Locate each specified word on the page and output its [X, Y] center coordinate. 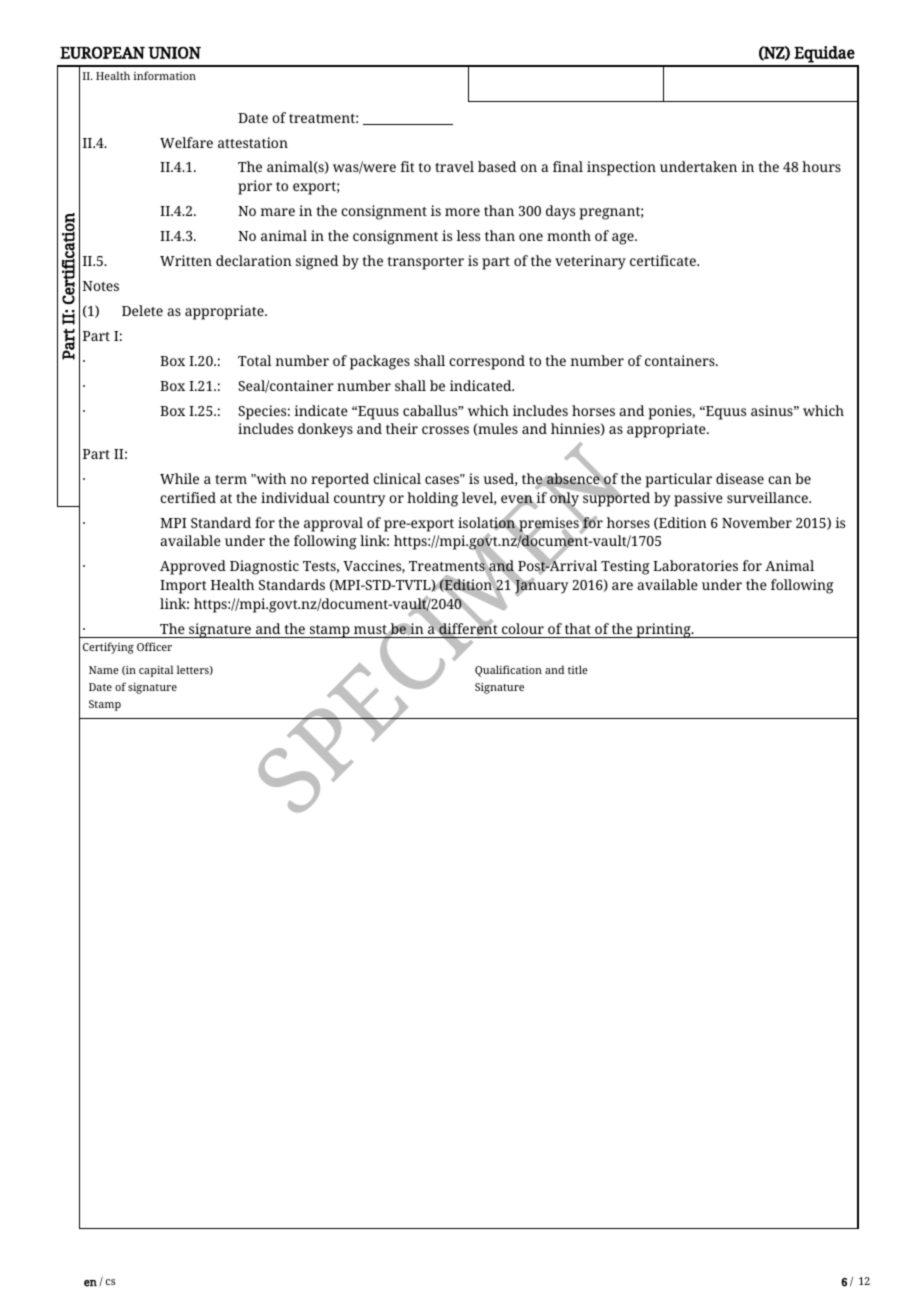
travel [454, 166]
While [179, 478]
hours [821, 166]
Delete [142, 310]
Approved [193, 567]
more [462, 212]
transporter [426, 263]
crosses [445, 430]
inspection [621, 168]
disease [740, 478]
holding [432, 499]
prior [255, 187]
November [757, 522]
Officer [154, 646]
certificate [664, 260]
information [164, 75]
